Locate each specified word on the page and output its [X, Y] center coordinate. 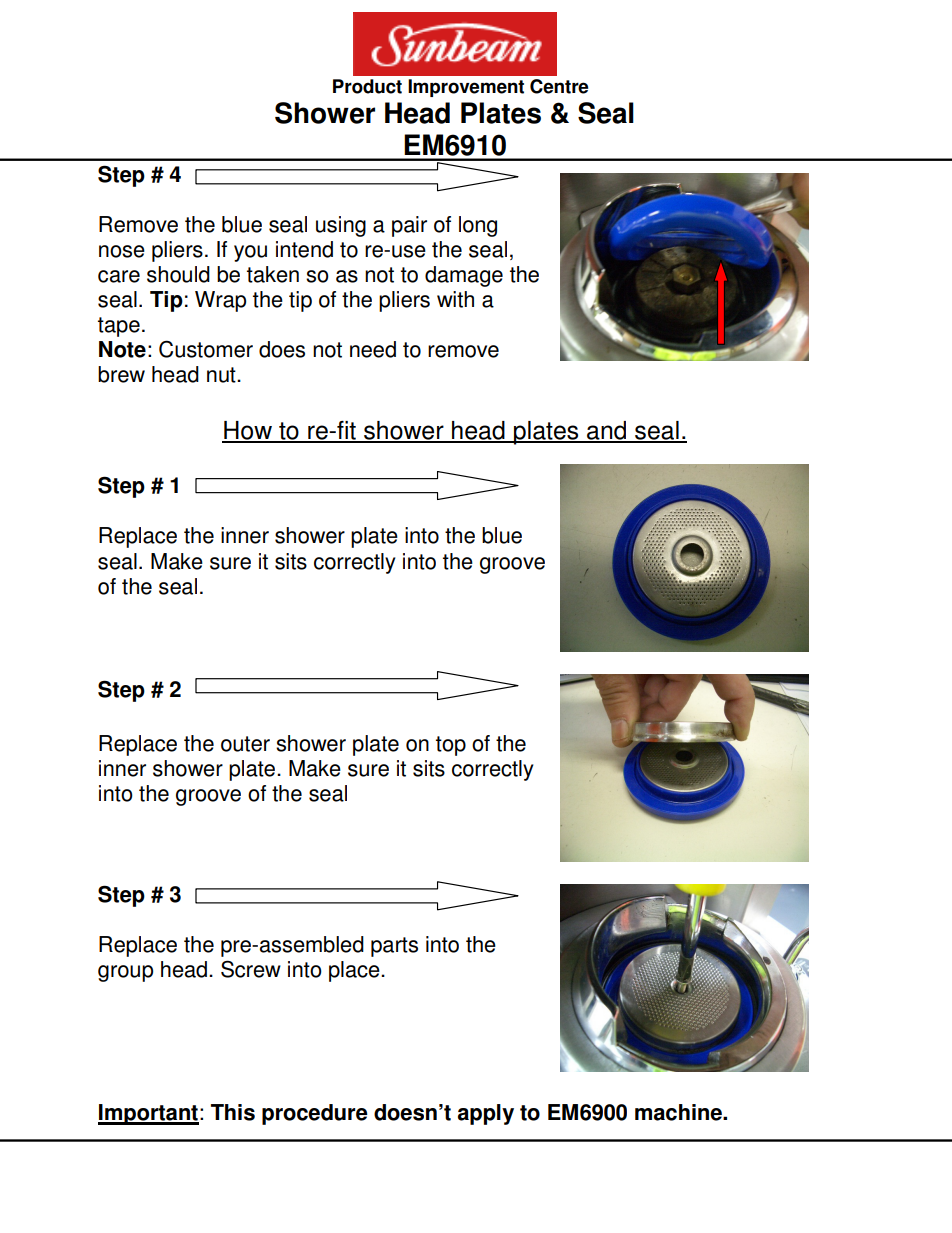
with [455, 299]
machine [679, 1112]
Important [148, 1114]
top [451, 746]
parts [394, 947]
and [607, 431]
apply [486, 1114]
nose [122, 251]
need [373, 349]
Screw [251, 969]
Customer [206, 349]
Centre [559, 86]
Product [367, 86]
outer [245, 744]
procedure [315, 1114]
